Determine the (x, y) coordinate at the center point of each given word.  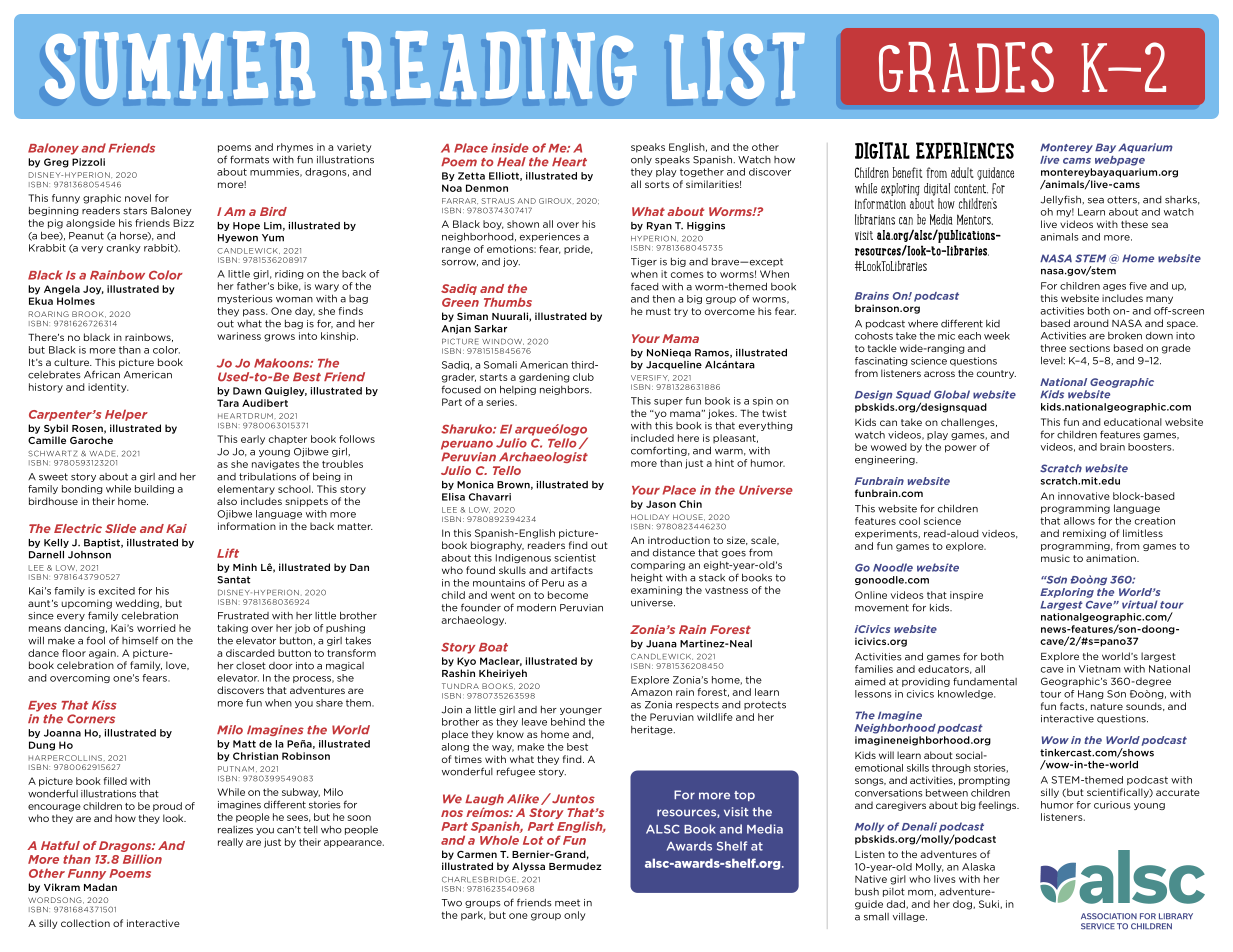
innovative (1084, 496)
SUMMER (180, 65)
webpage (1120, 161)
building (154, 489)
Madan (100, 887)
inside (510, 148)
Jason (661, 504)
